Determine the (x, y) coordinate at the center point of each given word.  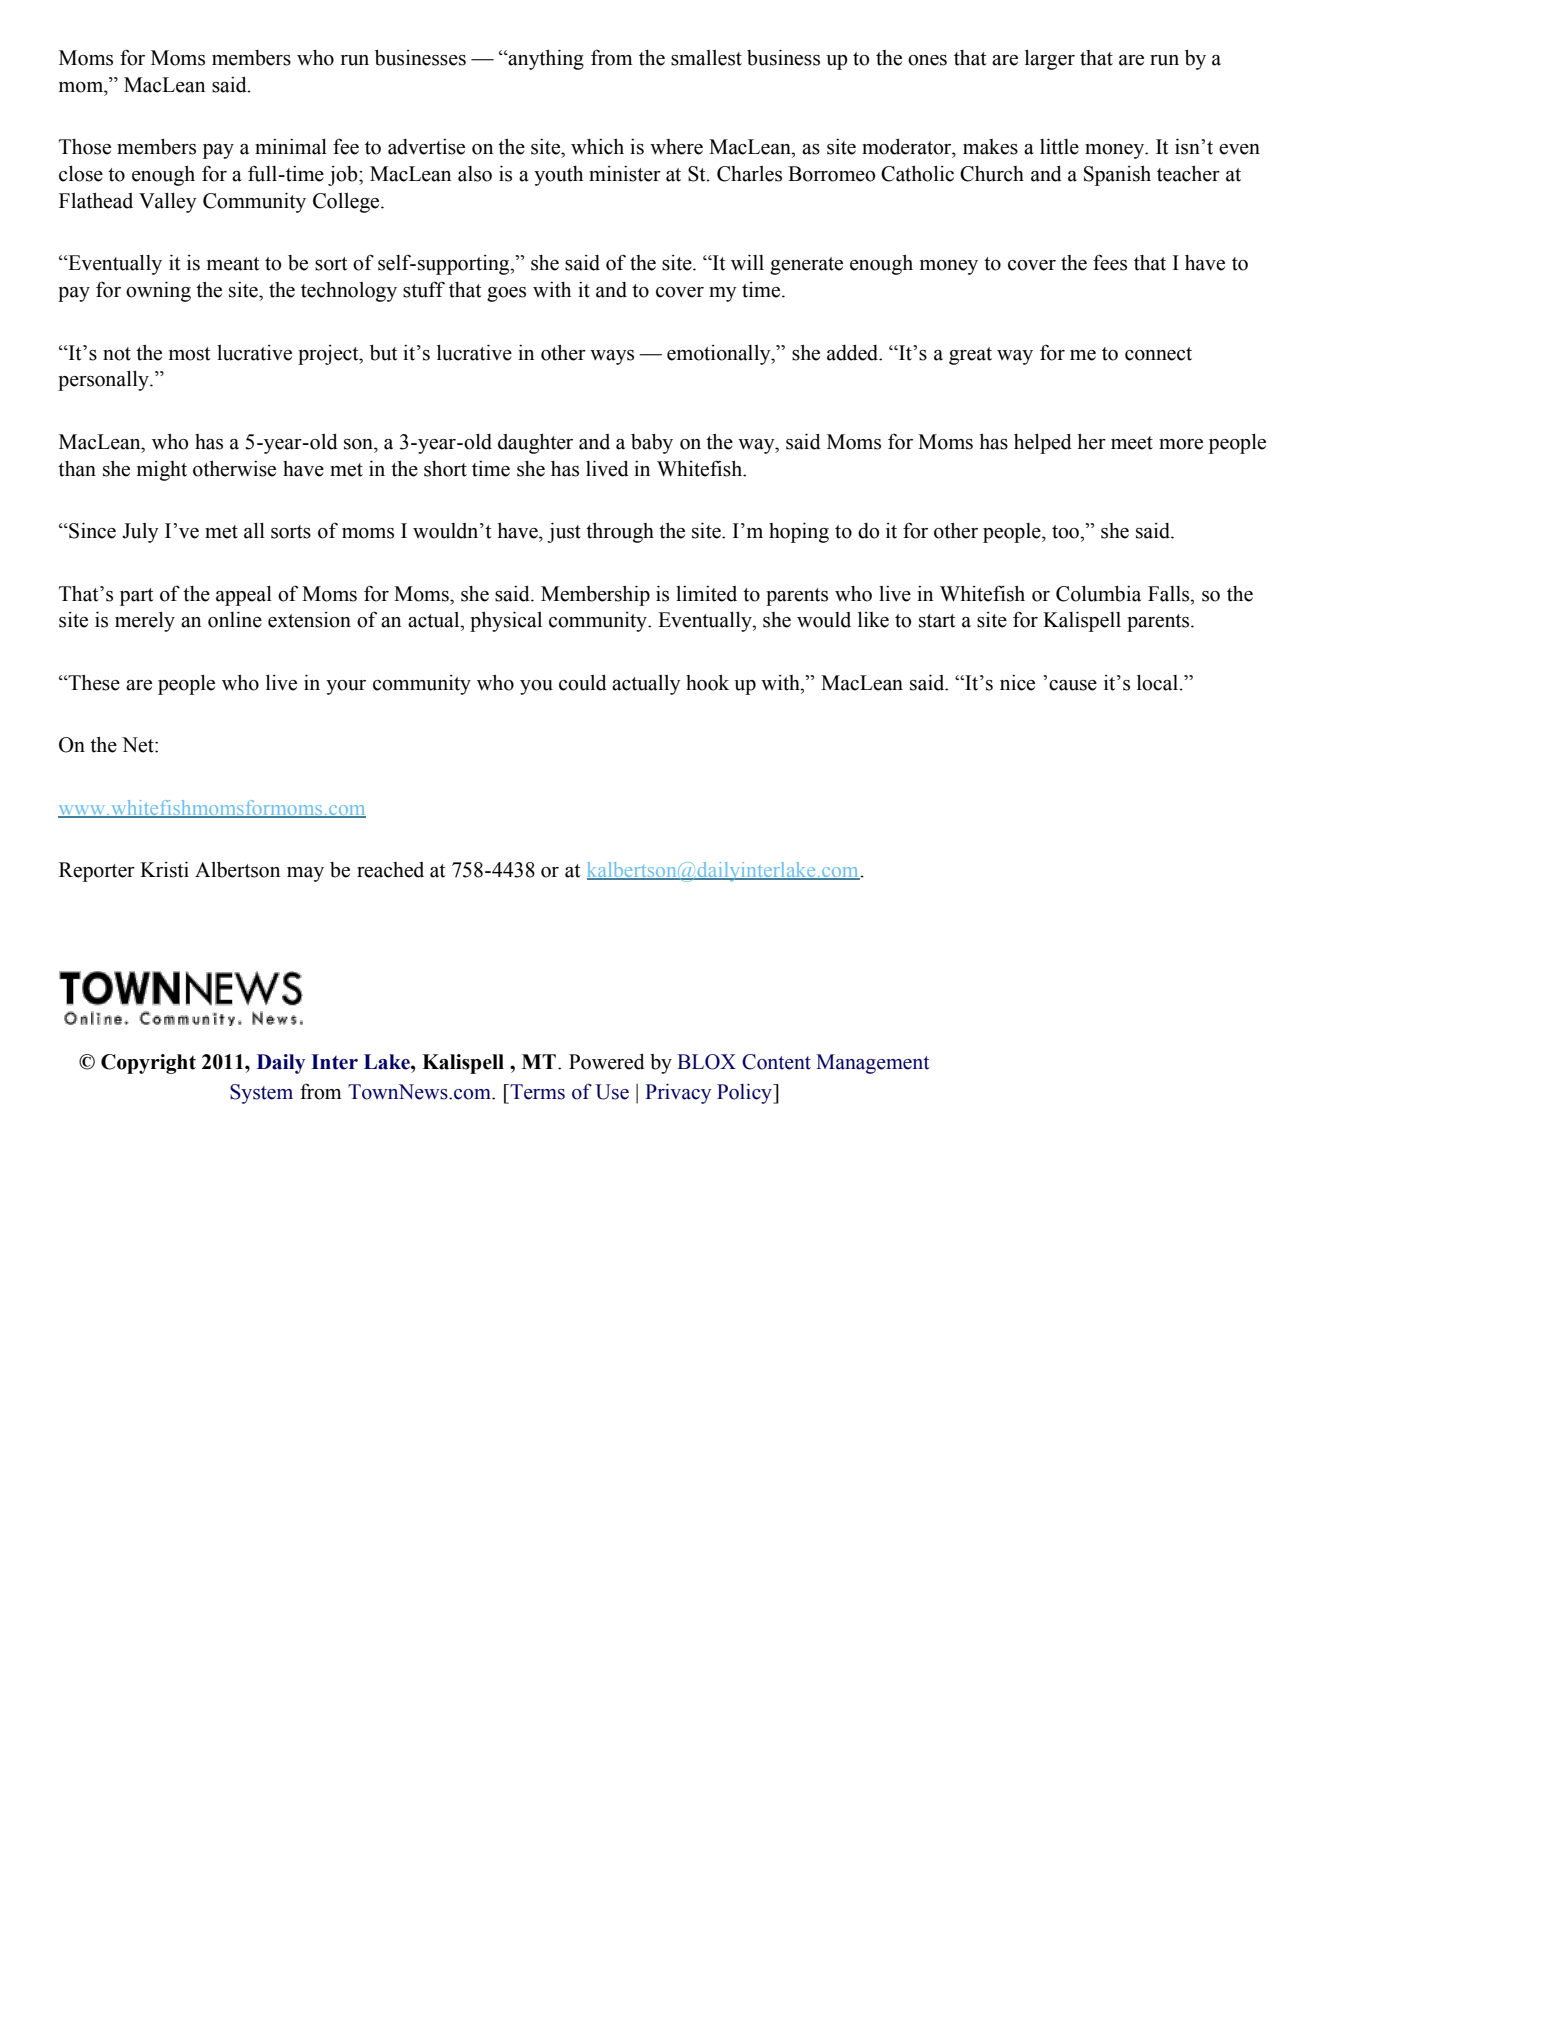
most (189, 354)
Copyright (148, 1064)
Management (872, 1064)
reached (390, 870)
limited (706, 594)
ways (612, 357)
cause (1073, 685)
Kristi (164, 869)
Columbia (1098, 594)
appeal (244, 596)
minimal (291, 147)
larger (1050, 60)
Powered (607, 1062)
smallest (706, 58)
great (970, 356)
